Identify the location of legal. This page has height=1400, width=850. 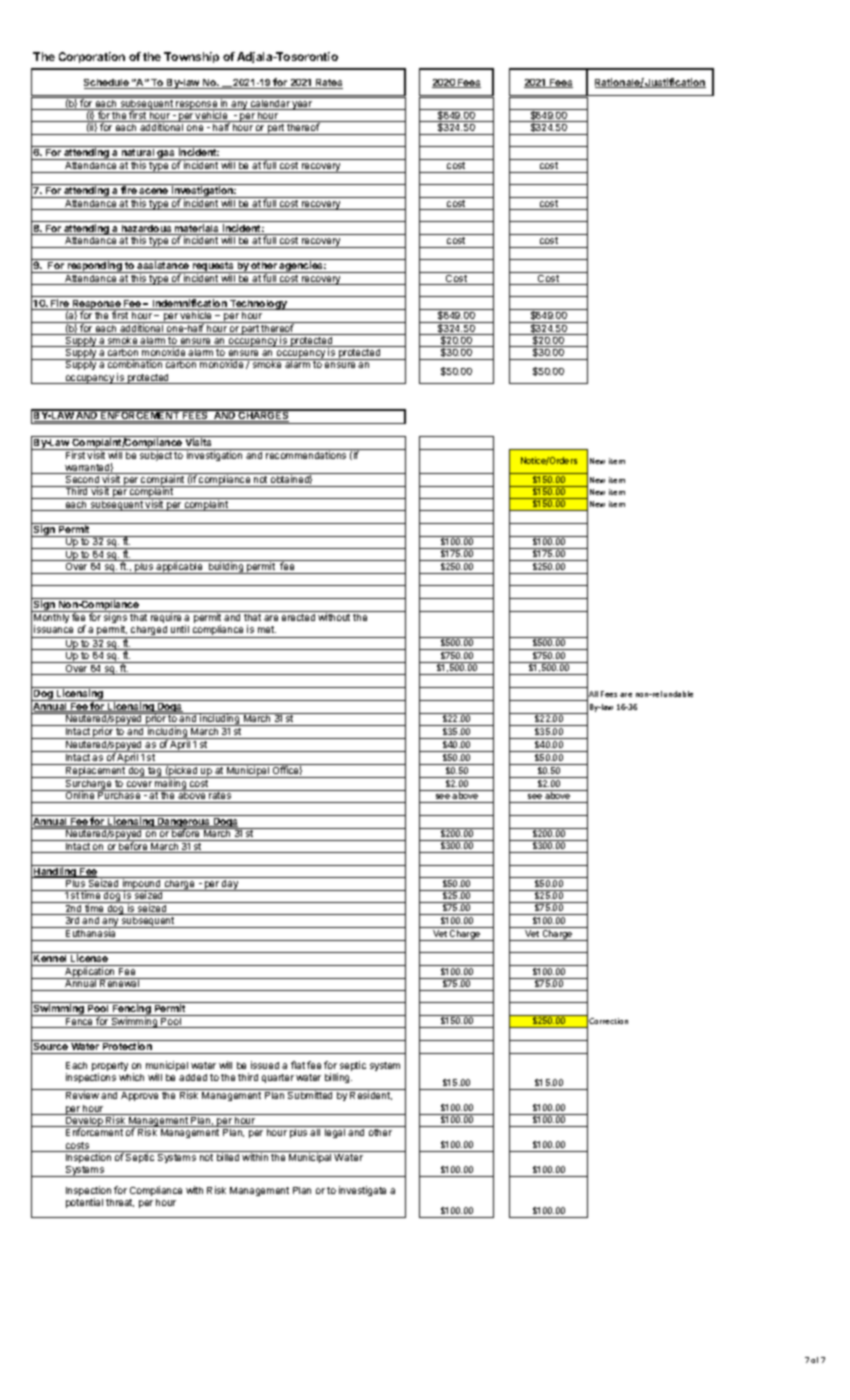
(335, 1133).
